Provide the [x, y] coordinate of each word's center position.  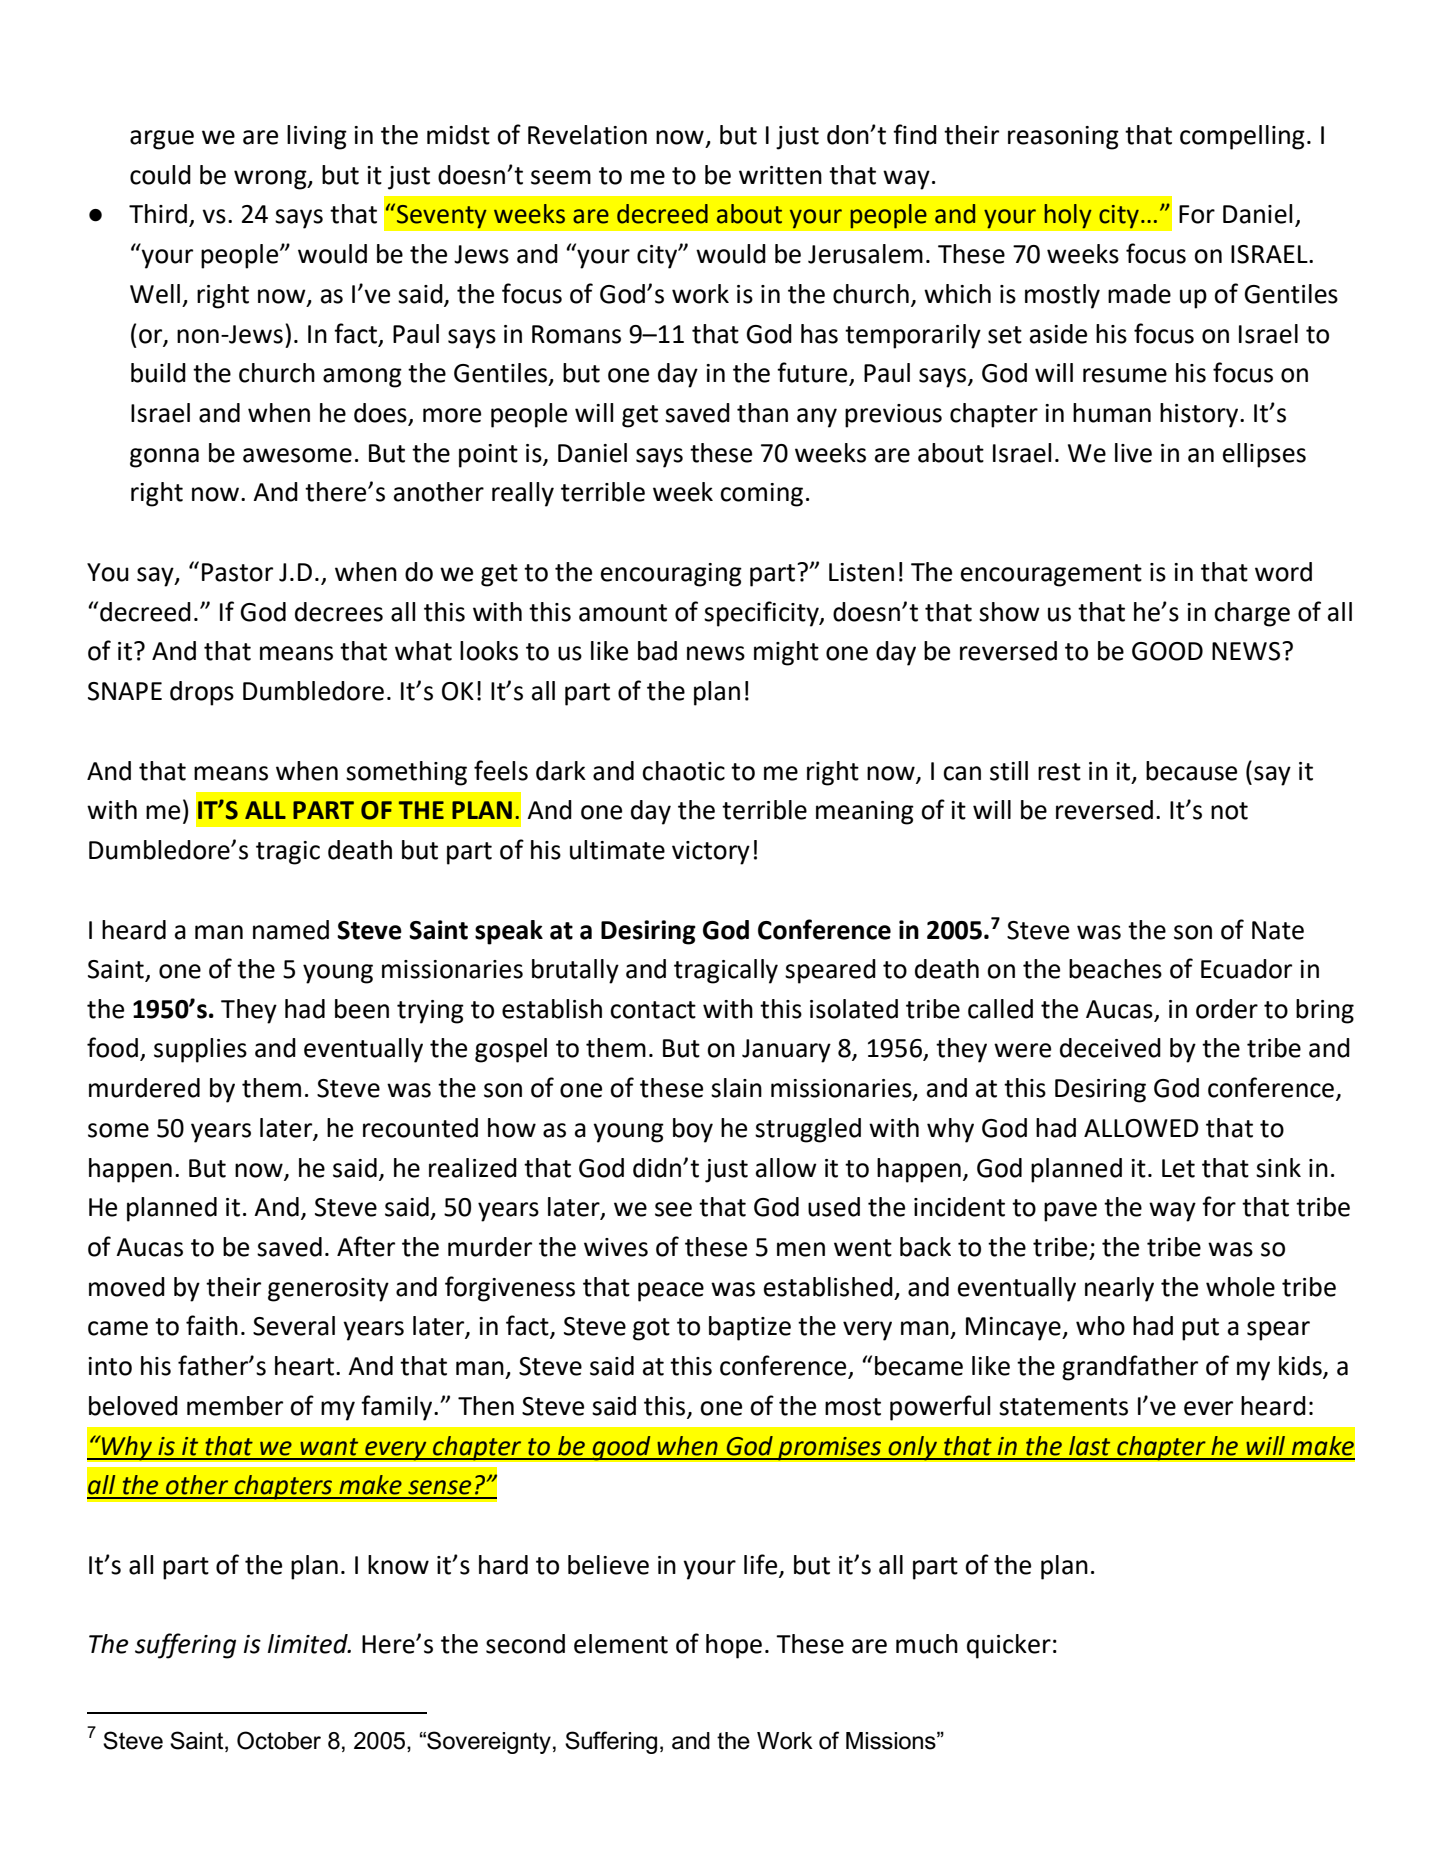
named [291, 930]
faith [212, 1325]
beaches [1115, 969]
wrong [271, 180]
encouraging [671, 575]
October [279, 1740]
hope [734, 1646]
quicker [1009, 1646]
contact [653, 1010]
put [1200, 1329]
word [1283, 572]
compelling [1242, 137]
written [780, 175]
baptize [750, 1328]
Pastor [237, 572]
